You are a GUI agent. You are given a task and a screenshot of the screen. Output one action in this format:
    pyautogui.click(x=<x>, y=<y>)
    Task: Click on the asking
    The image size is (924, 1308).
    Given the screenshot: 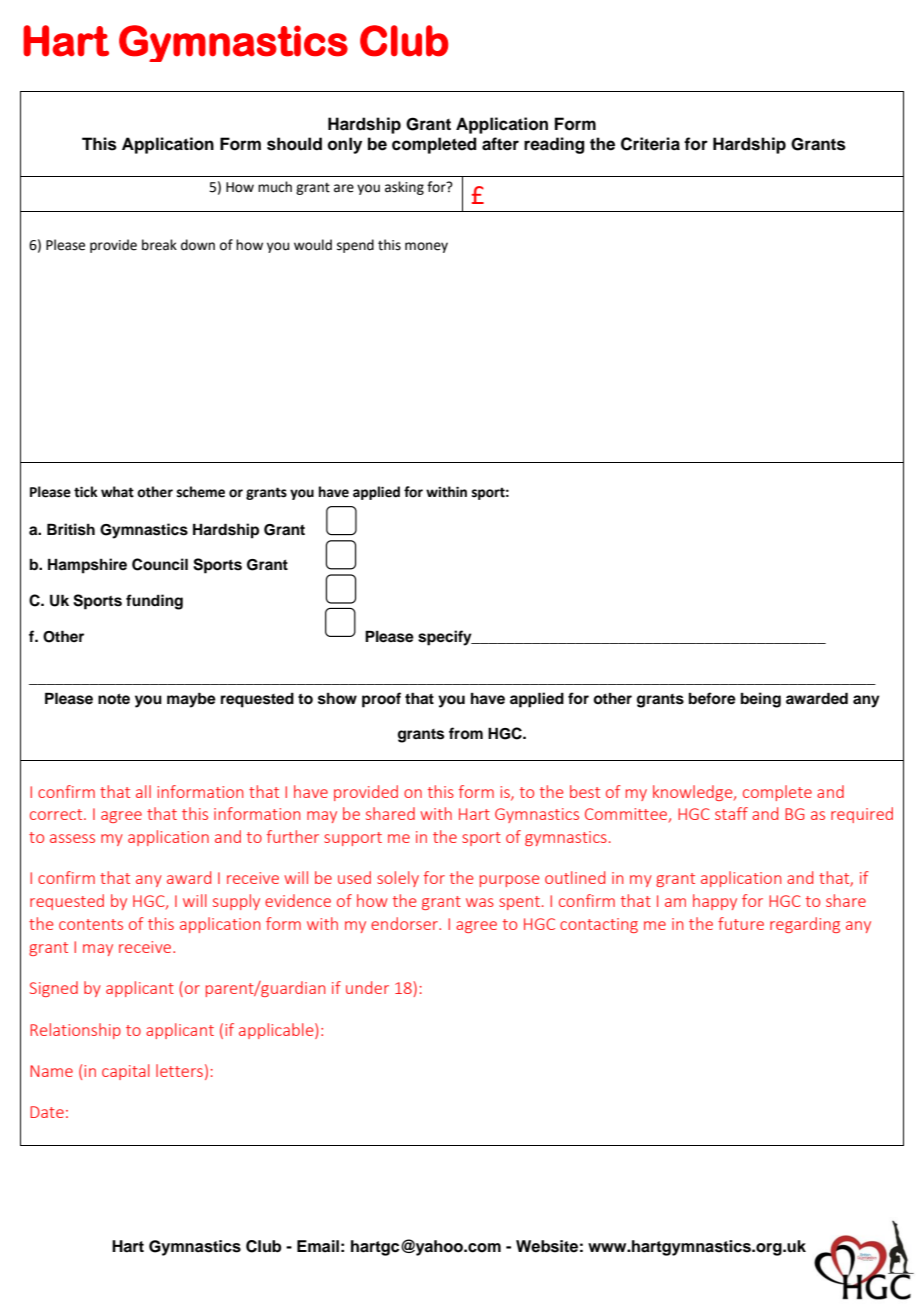 What is the action you would take?
    pyautogui.click(x=404, y=188)
